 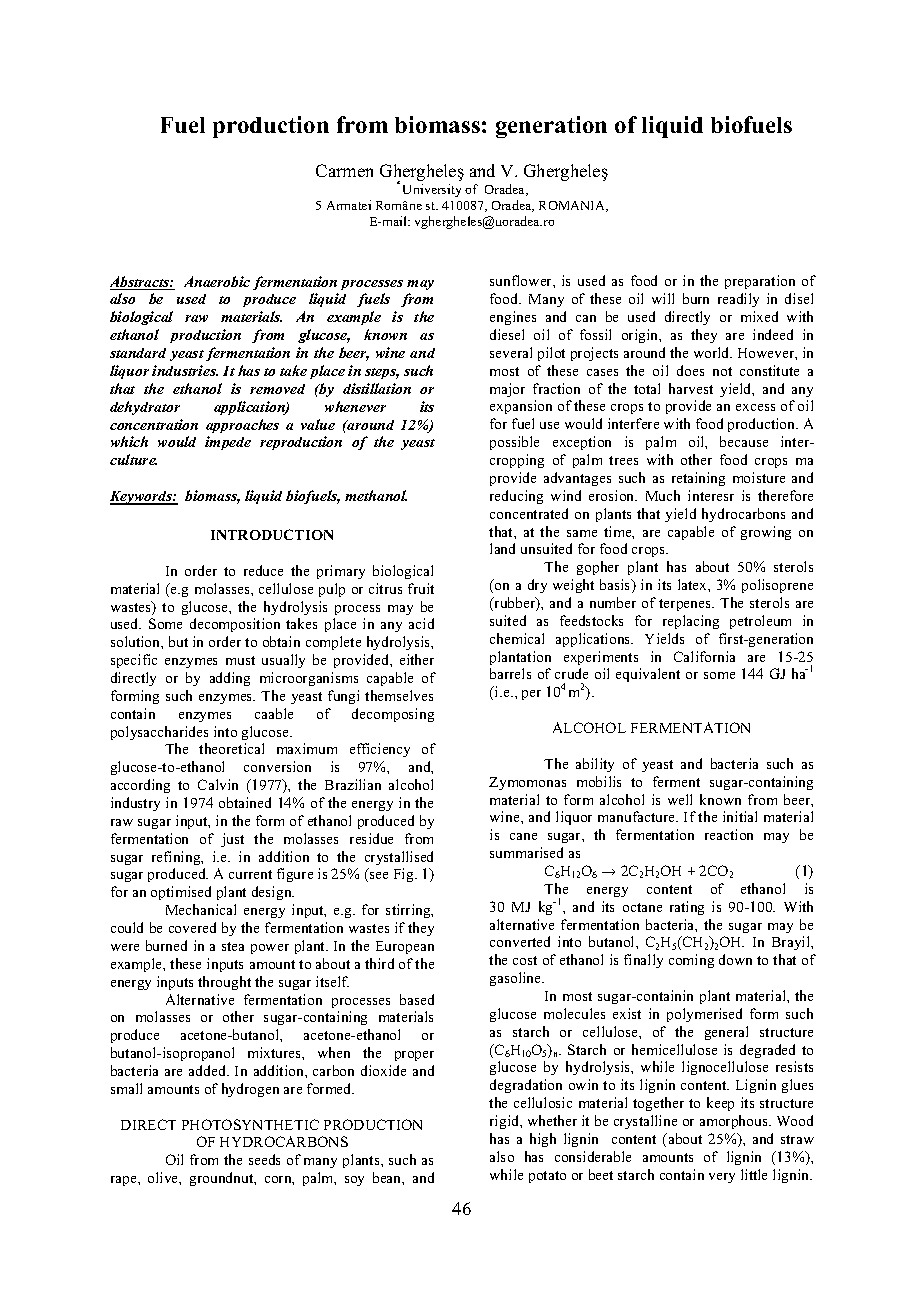 What do you see at coordinates (704, 656) in the screenshot?
I see `California` at bounding box center [704, 656].
